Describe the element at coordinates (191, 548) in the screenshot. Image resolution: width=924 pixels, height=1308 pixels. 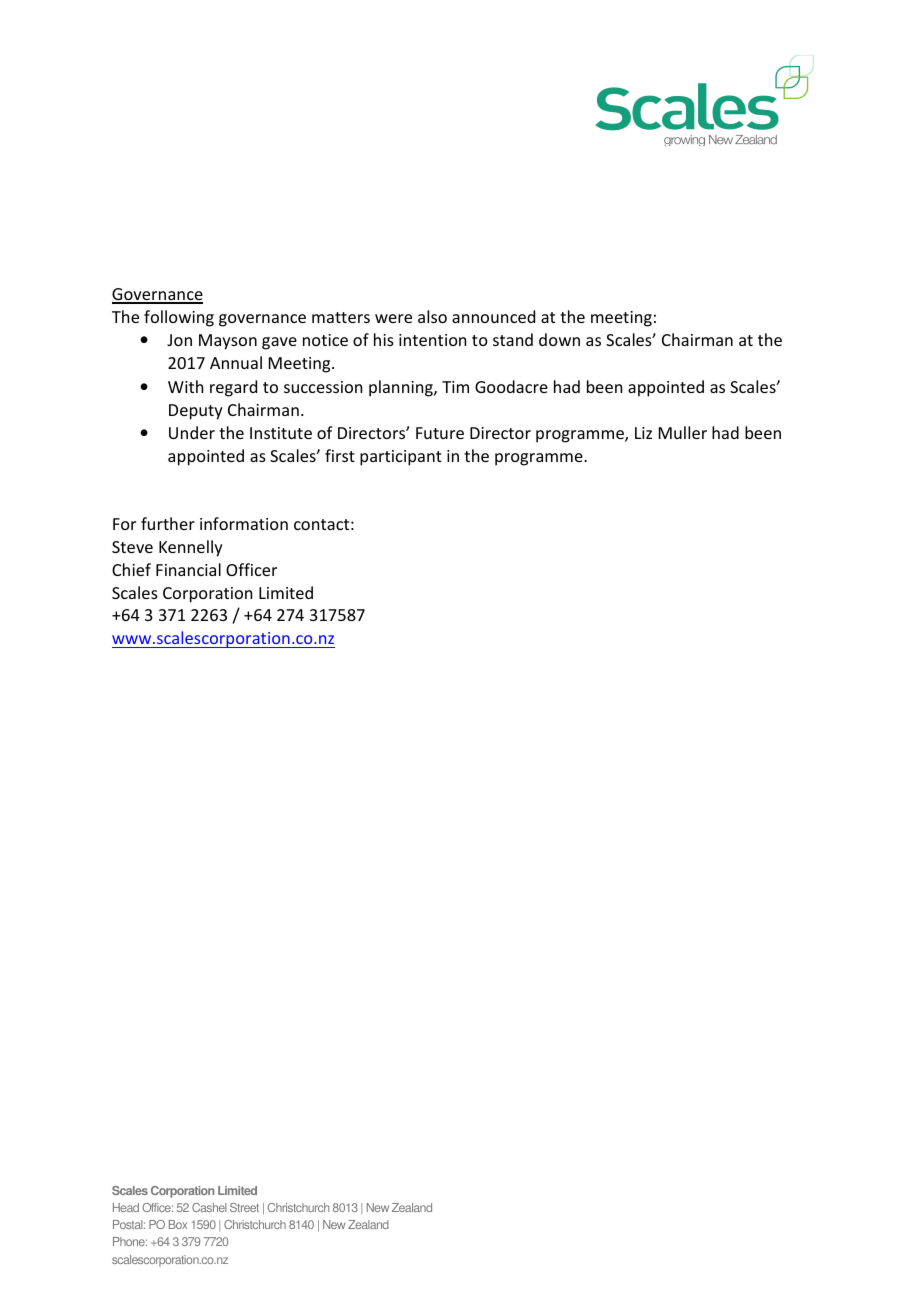
I see `Kennelly` at that location.
